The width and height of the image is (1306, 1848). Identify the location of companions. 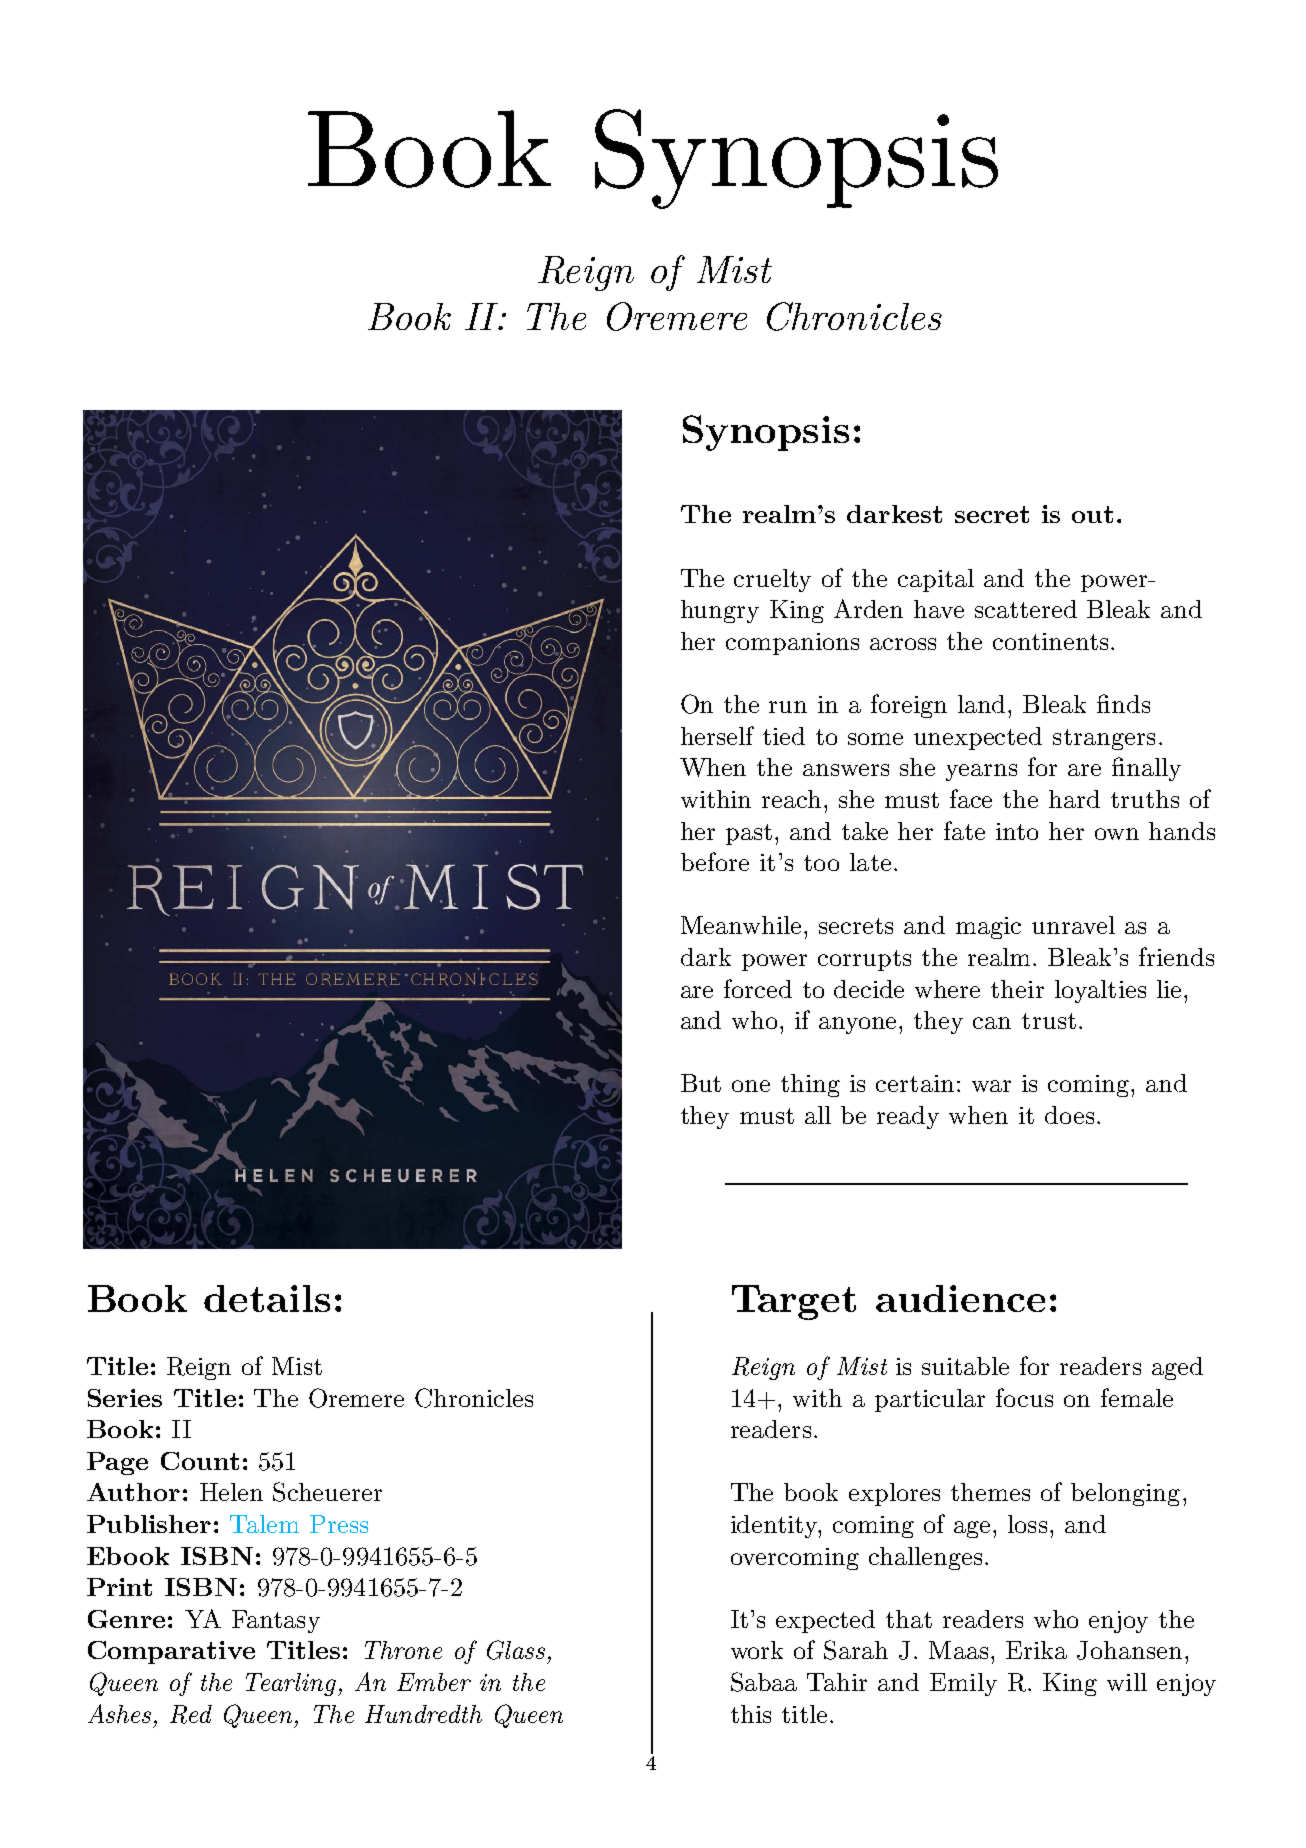
(792, 644).
